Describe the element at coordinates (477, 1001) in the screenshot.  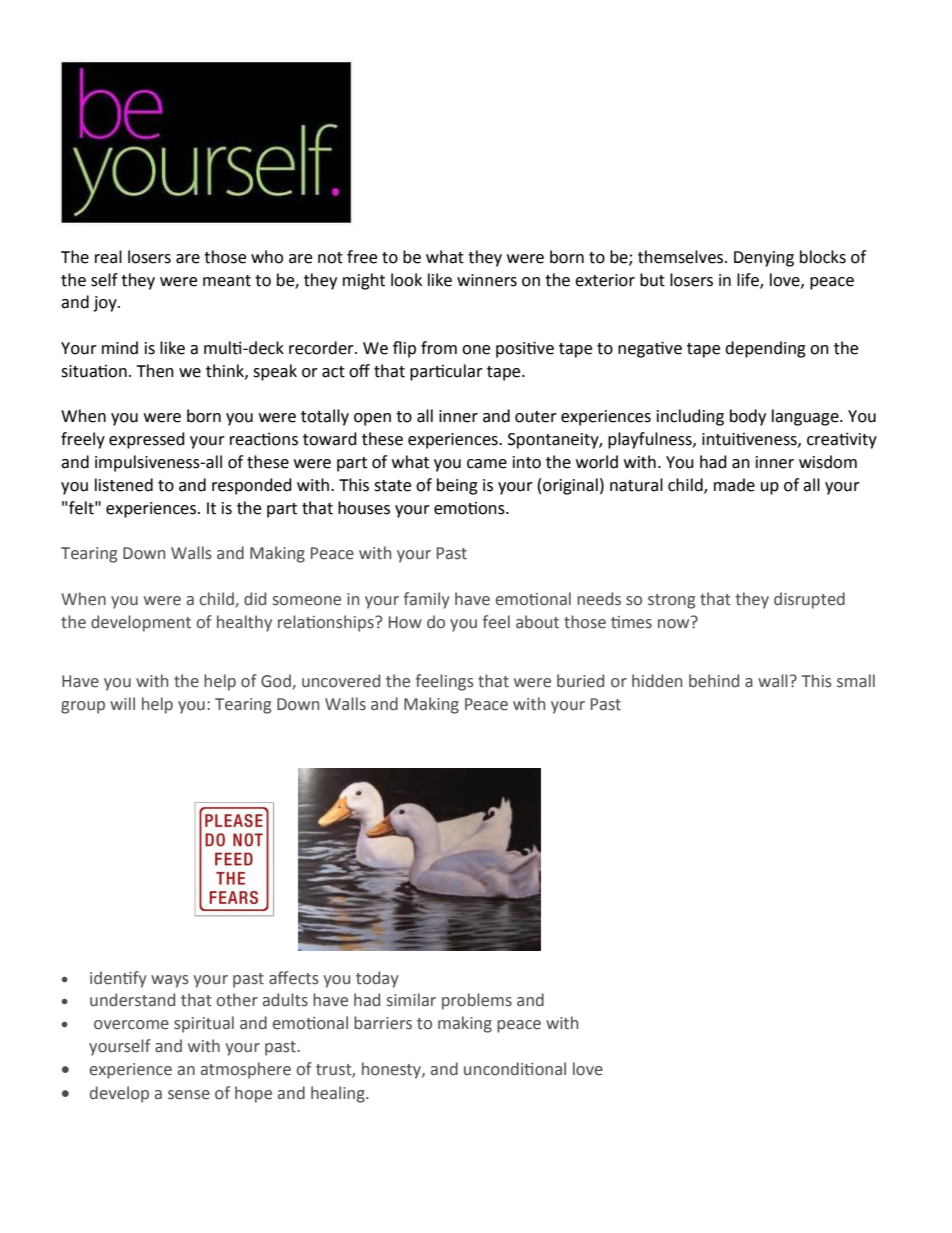
I see `problems` at that location.
